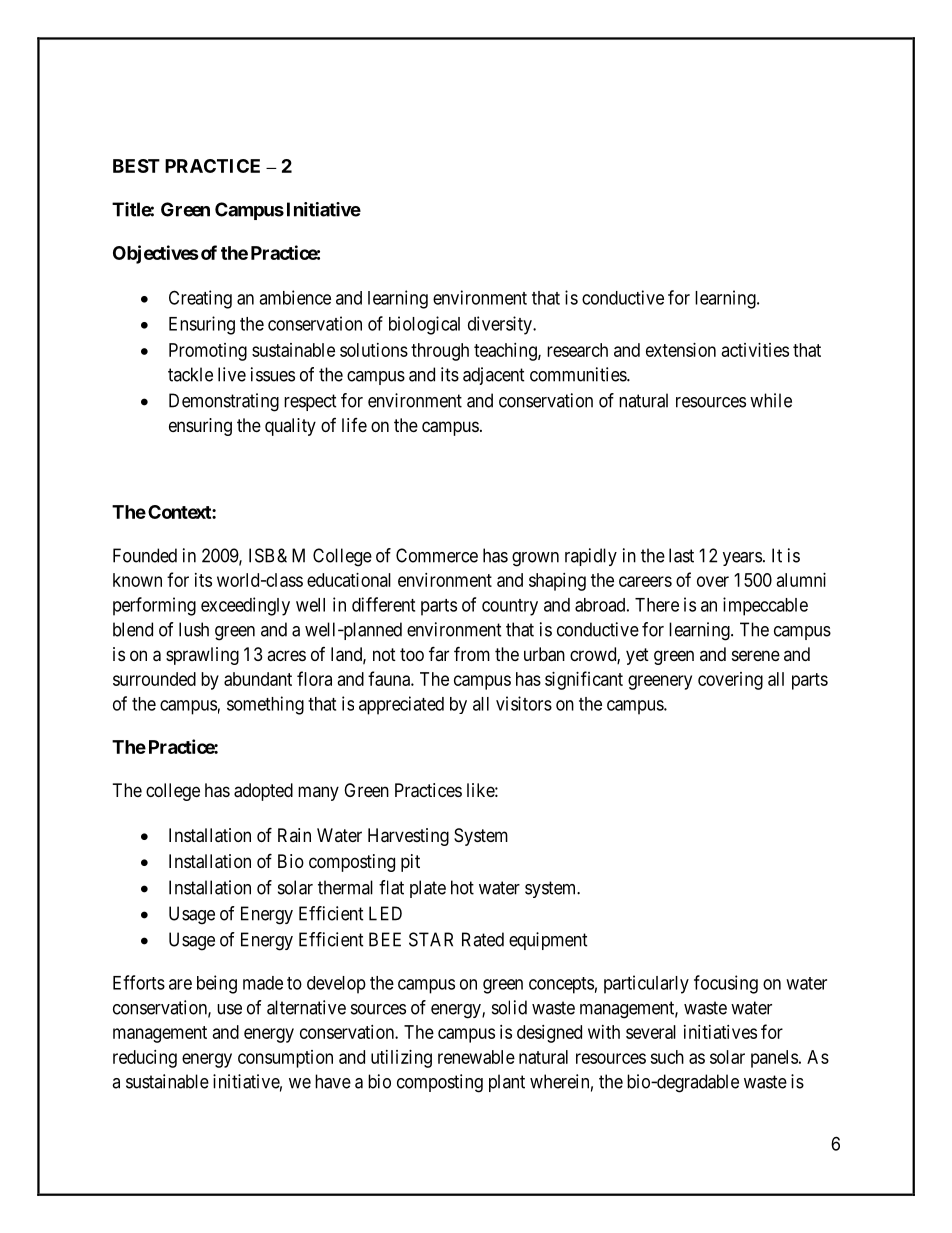 This screenshot has height=1233, width=952. I want to click on while, so click(771, 400).
